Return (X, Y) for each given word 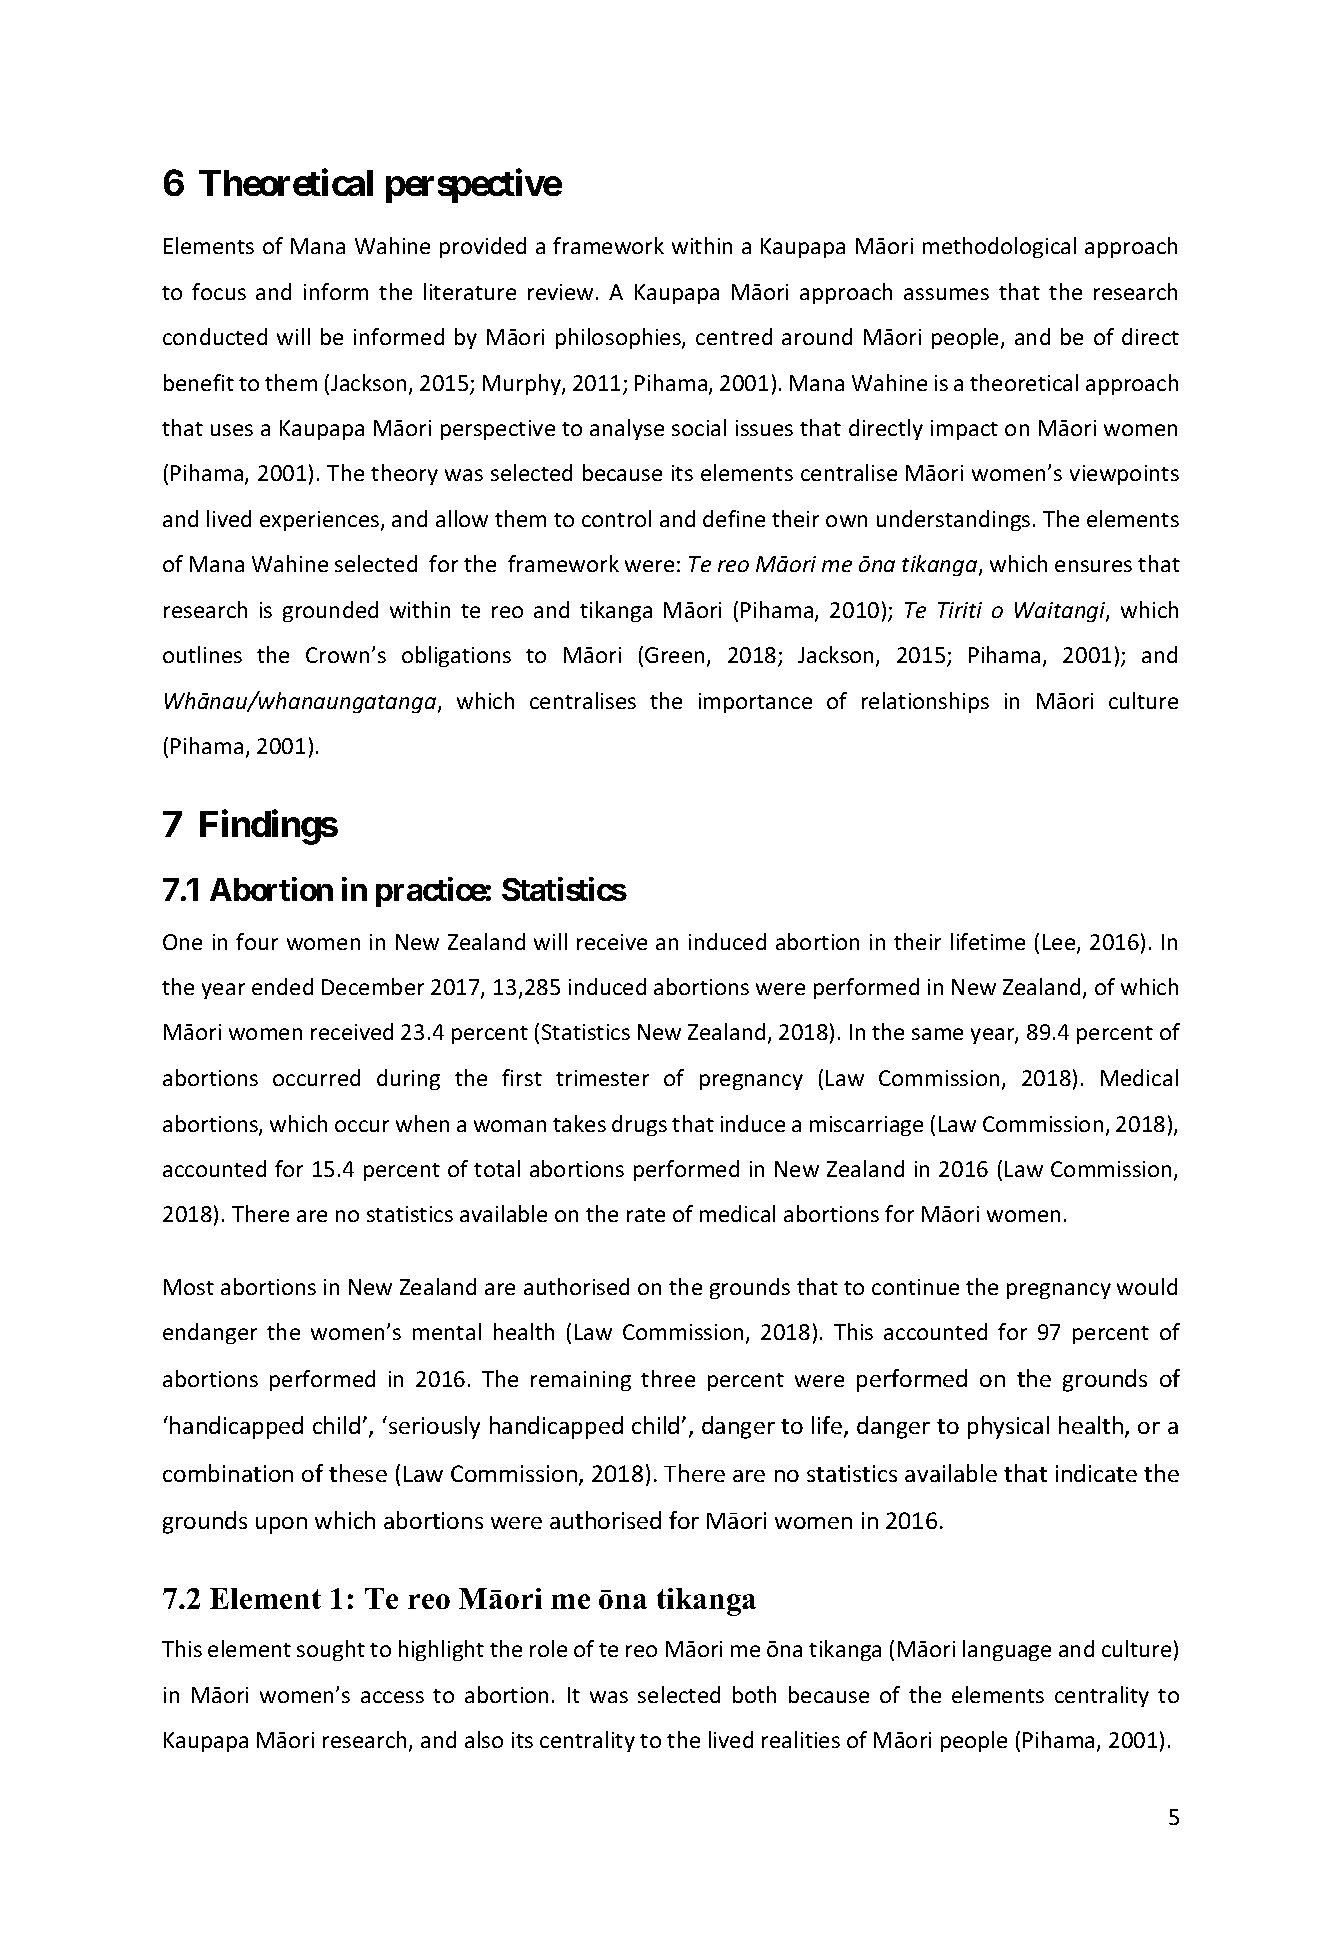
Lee (1060, 943)
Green (674, 655)
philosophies (619, 338)
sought (331, 1650)
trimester (602, 1078)
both (754, 1694)
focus (219, 291)
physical (1008, 1427)
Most (189, 1287)
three (668, 1378)
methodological (999, 247)
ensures (1093, 566)
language (1007, 1650)
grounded (330, 611)
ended (282, 986)
